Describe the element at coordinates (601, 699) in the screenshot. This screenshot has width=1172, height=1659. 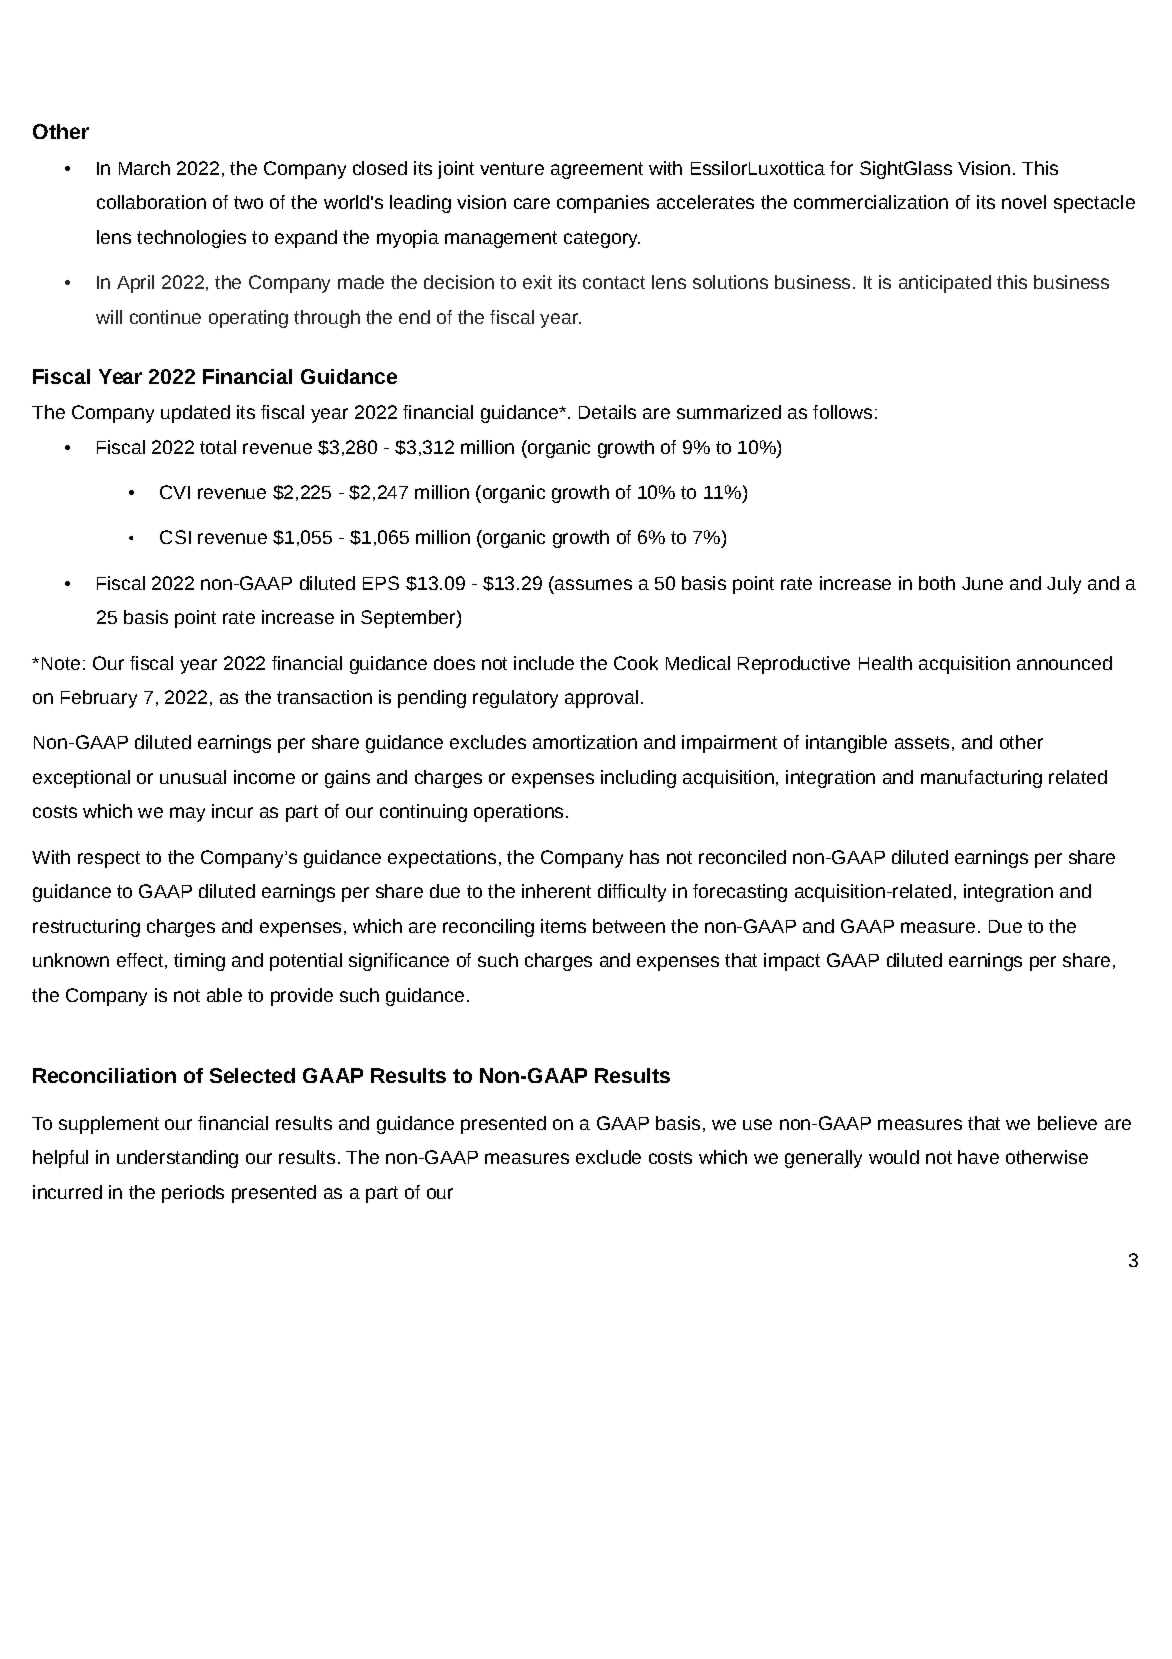
I see `approval` at that location.
